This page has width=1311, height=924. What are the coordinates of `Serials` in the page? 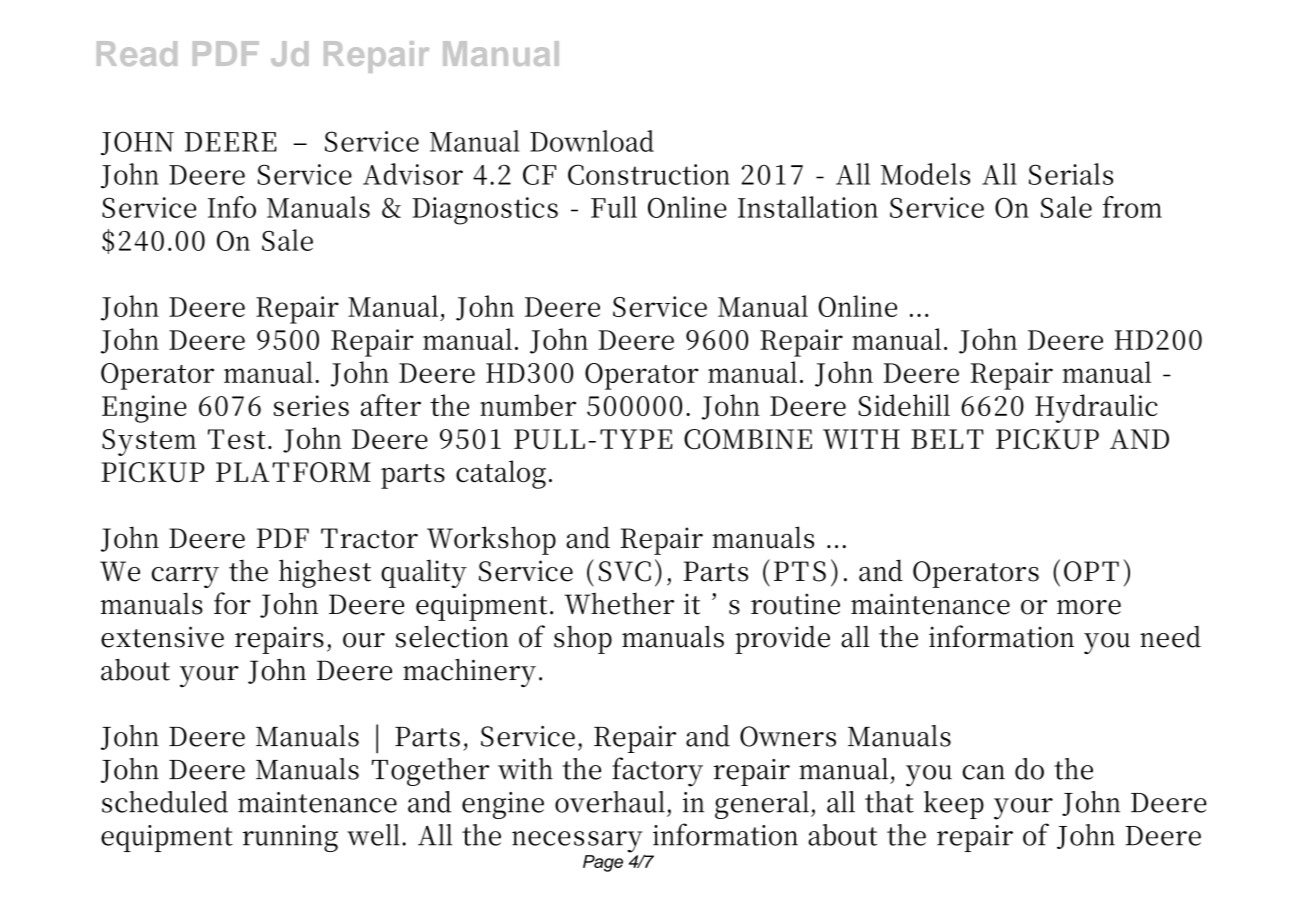 It's located at (1071, 174).
